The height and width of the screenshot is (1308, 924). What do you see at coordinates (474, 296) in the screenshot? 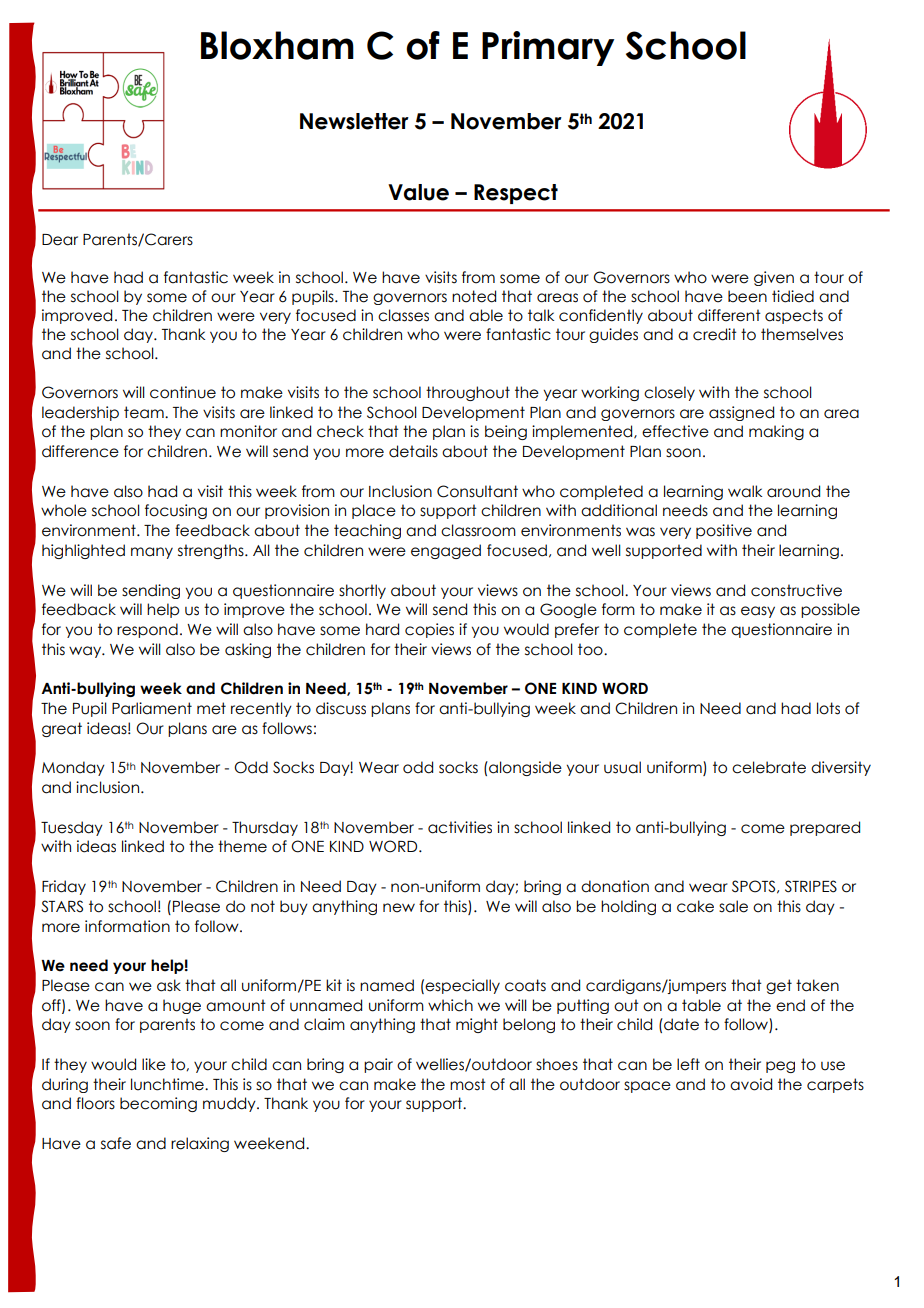
I see `noted` at bounding box center [474, 296].
